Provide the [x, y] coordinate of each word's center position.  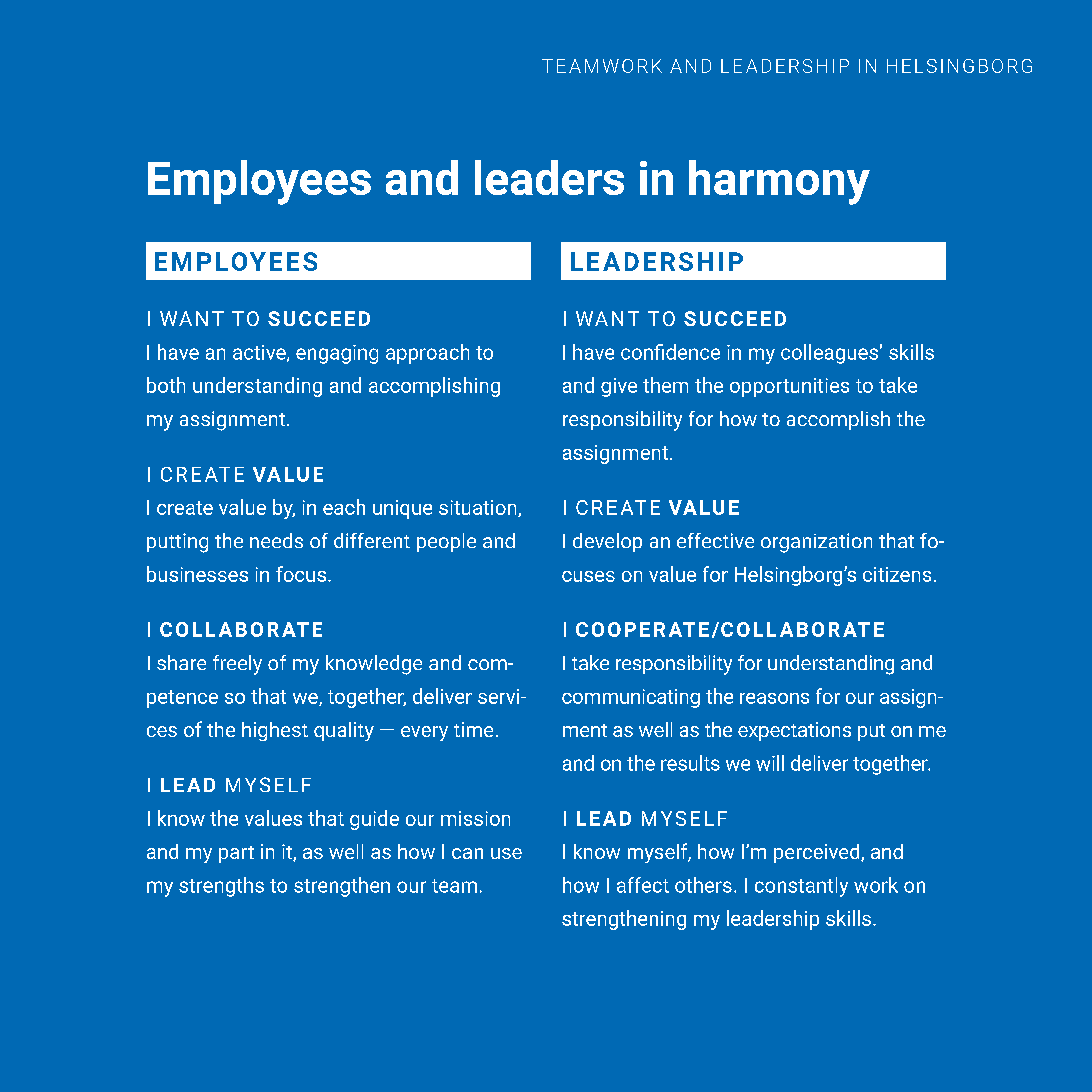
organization [816, 543]
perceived [818, 853]
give [619, 387]
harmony [779, 182]
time [473, 729]
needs [276, 540]
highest [275, 731]
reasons [774, 698]
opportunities [789, 387]
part [236, 854]
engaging [337, 354]
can [467, 853]
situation [479, 508]
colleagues [829, 354]
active [260, 353]
